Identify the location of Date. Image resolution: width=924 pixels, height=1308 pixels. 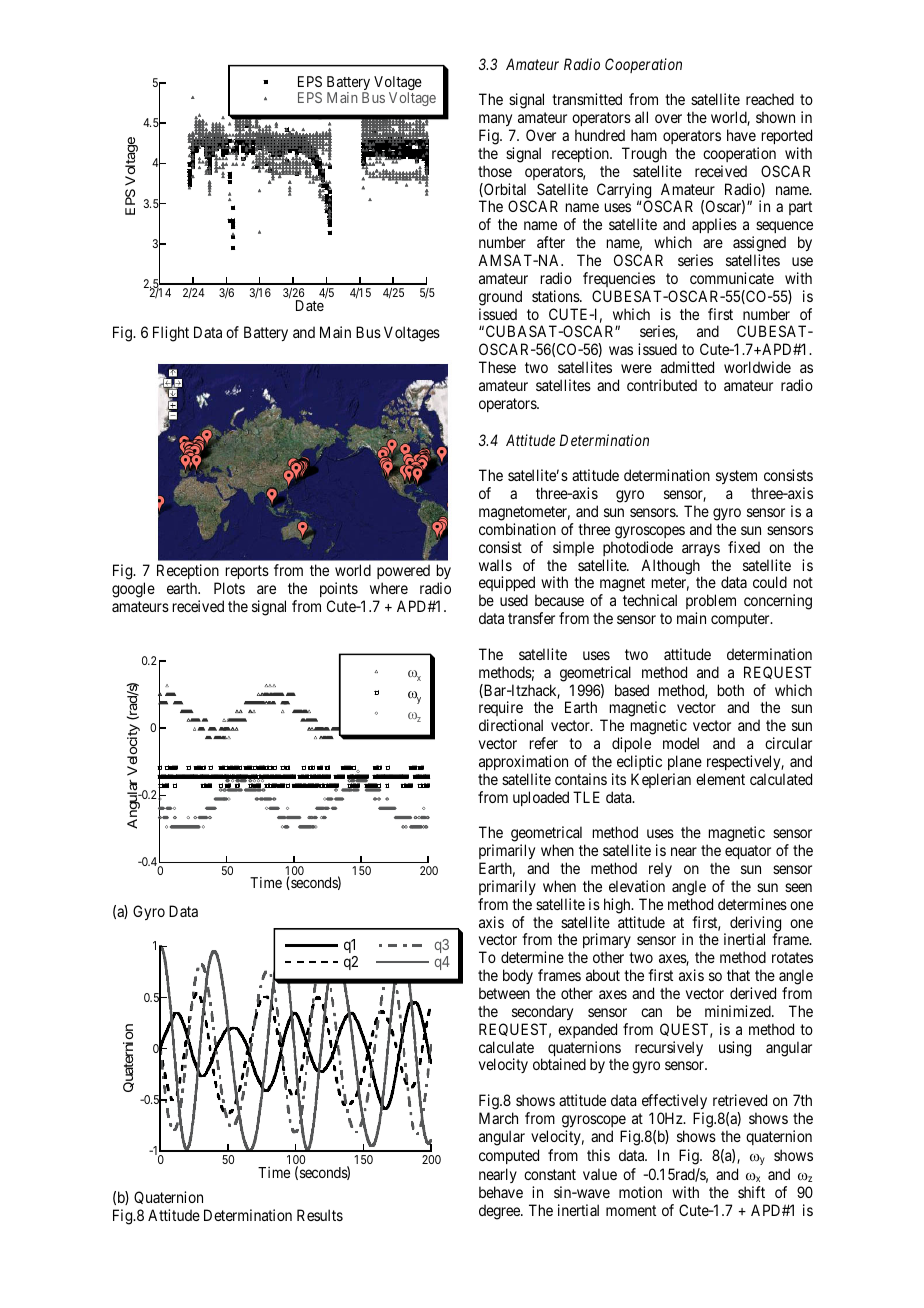
(310, 305).
